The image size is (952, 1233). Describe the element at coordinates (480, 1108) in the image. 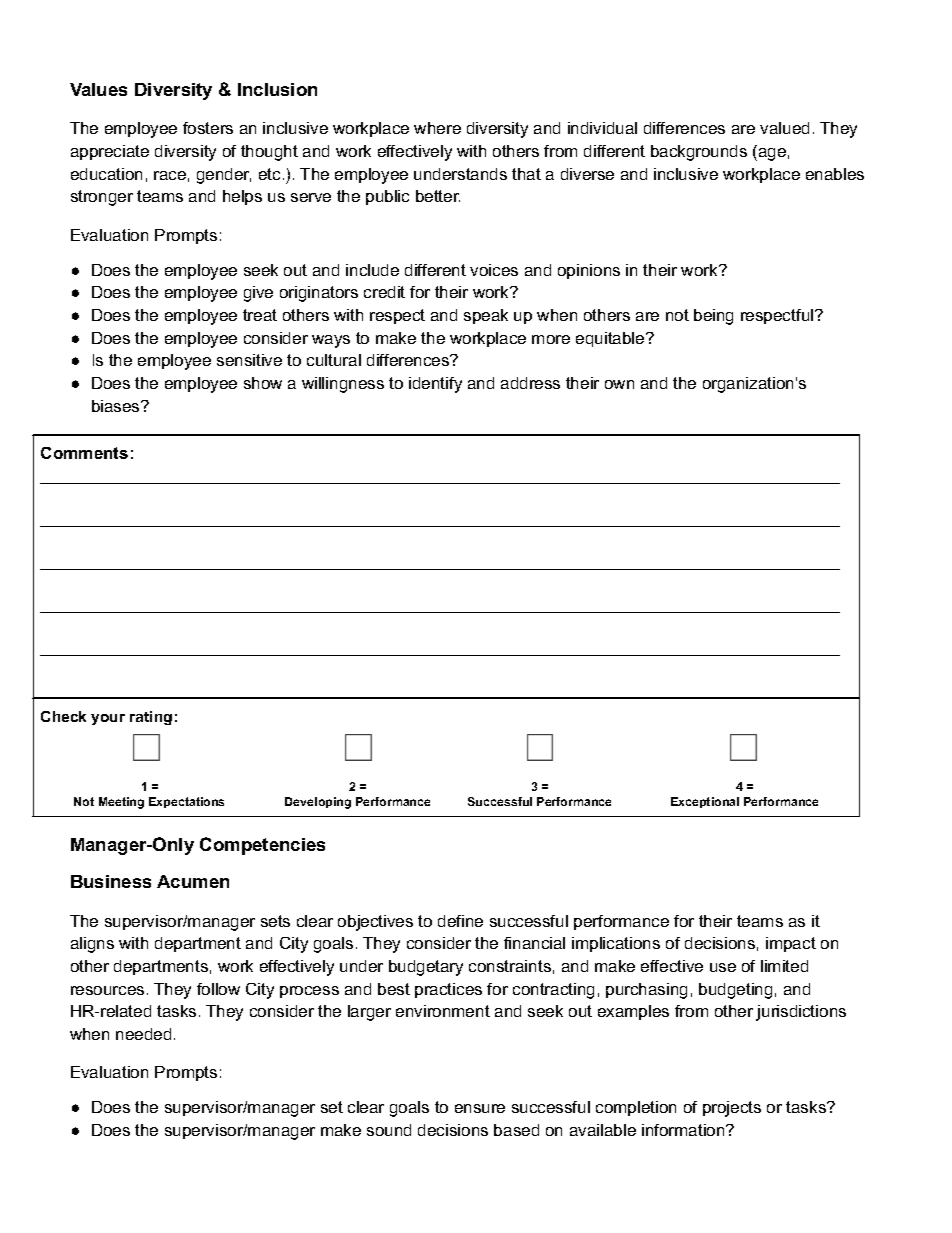

I see `ensure` at that location.
